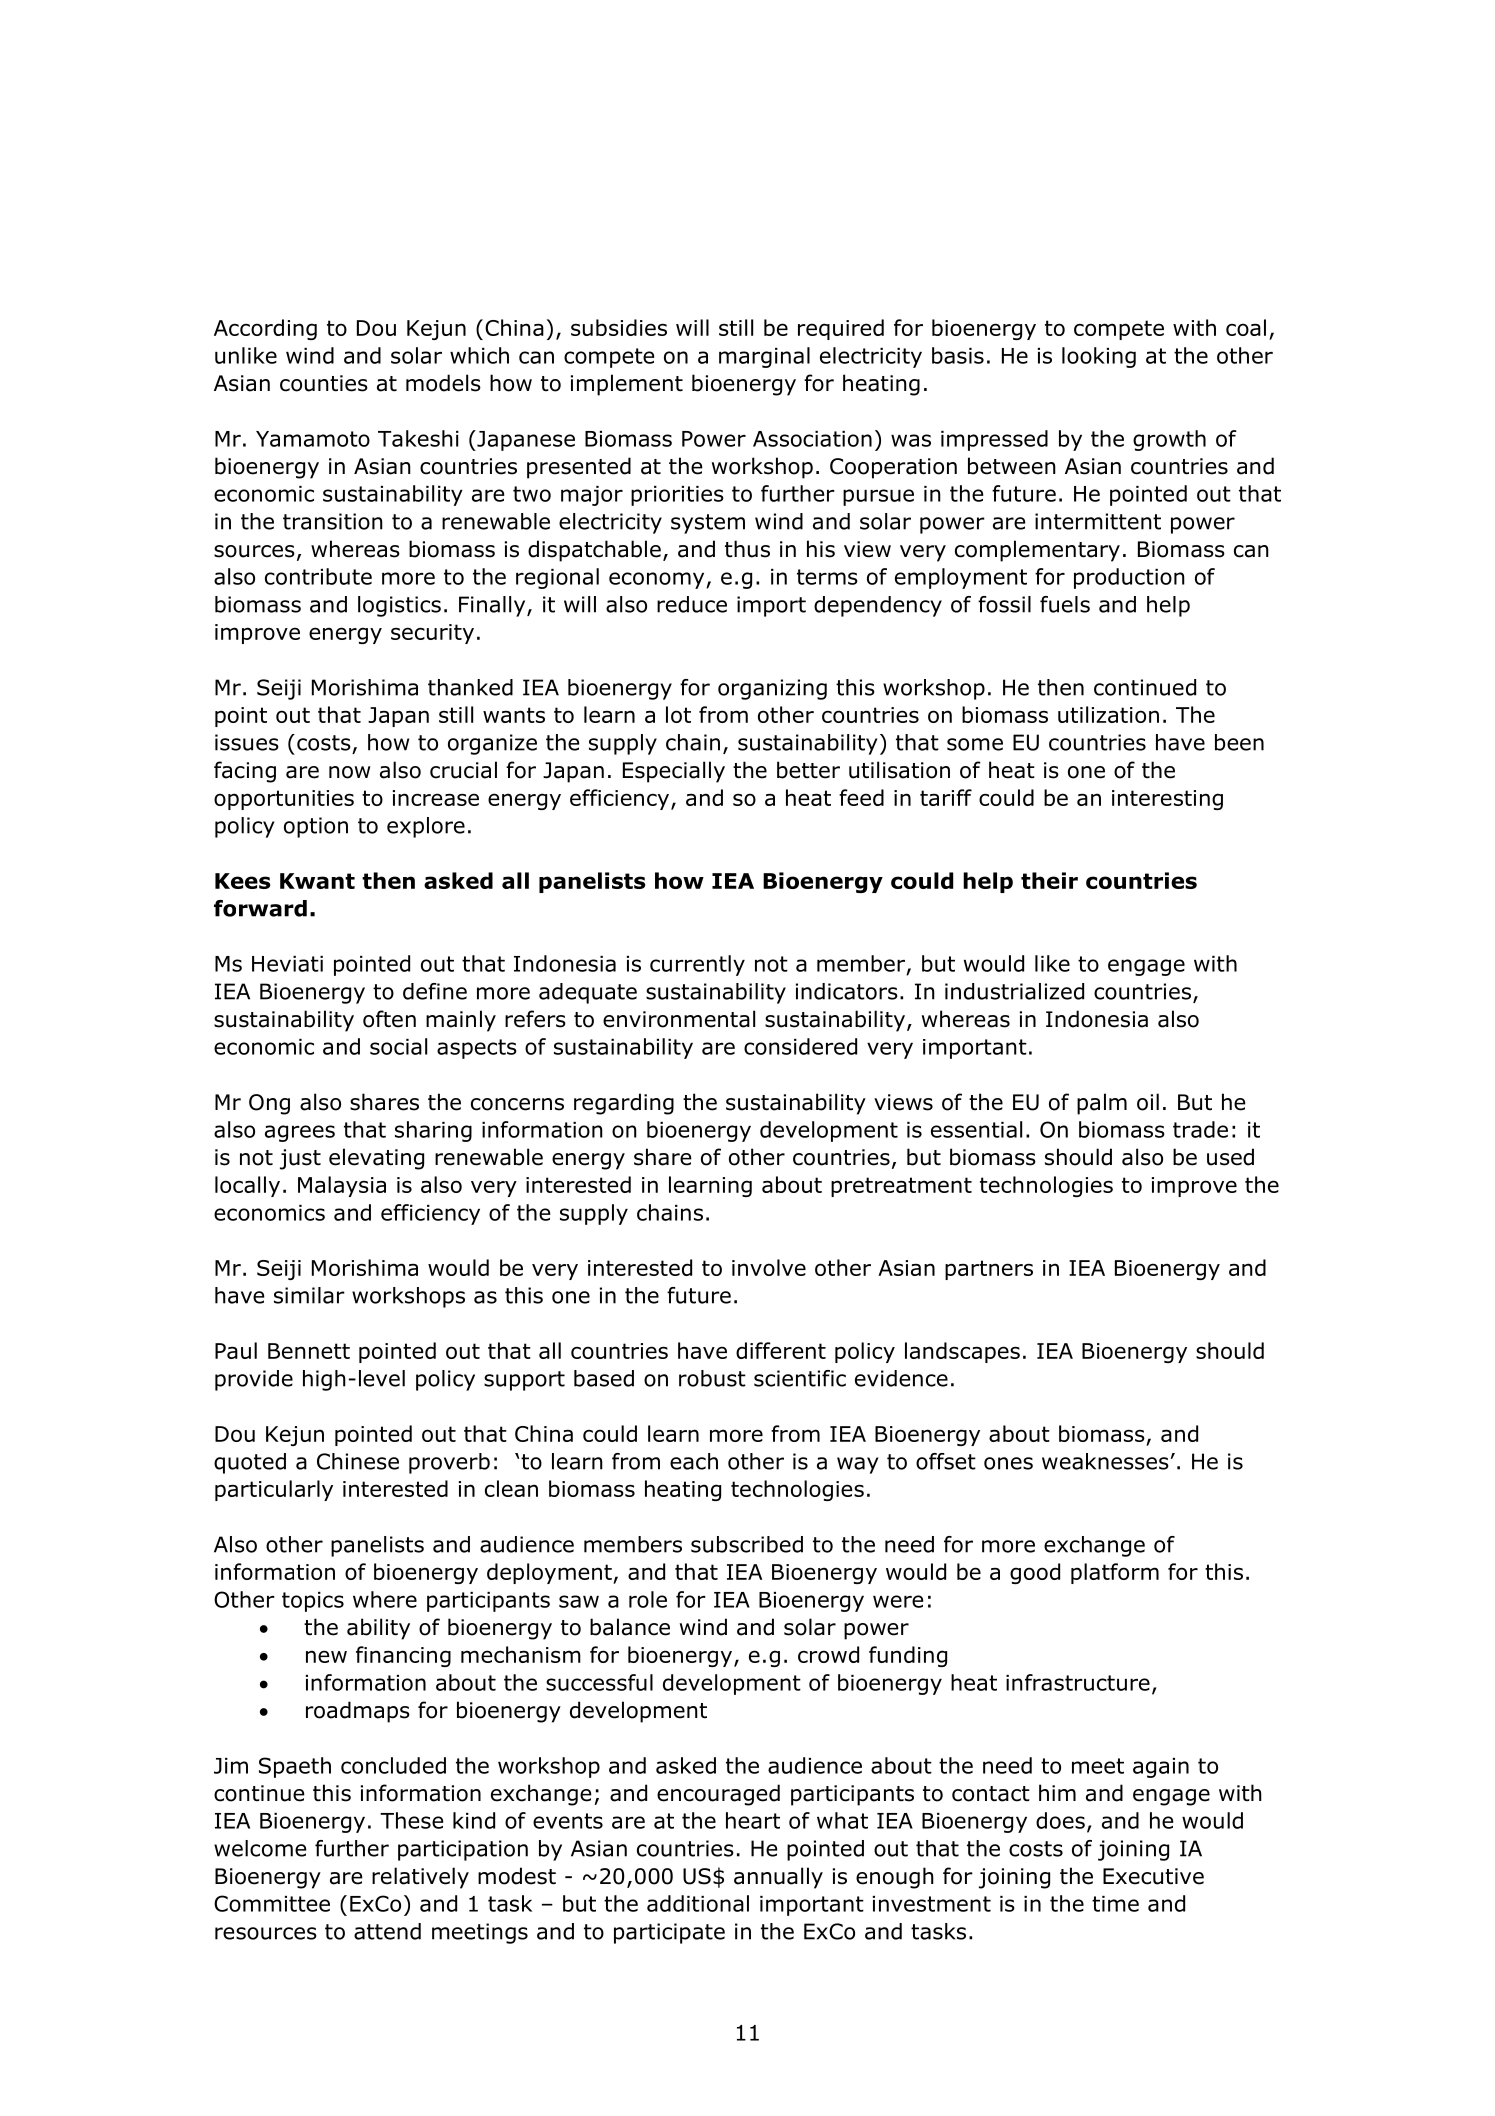 This page has height=2116, width=1495. Describe the element at coordinates (1099, 357) in the page. I see `looking` at that location.
